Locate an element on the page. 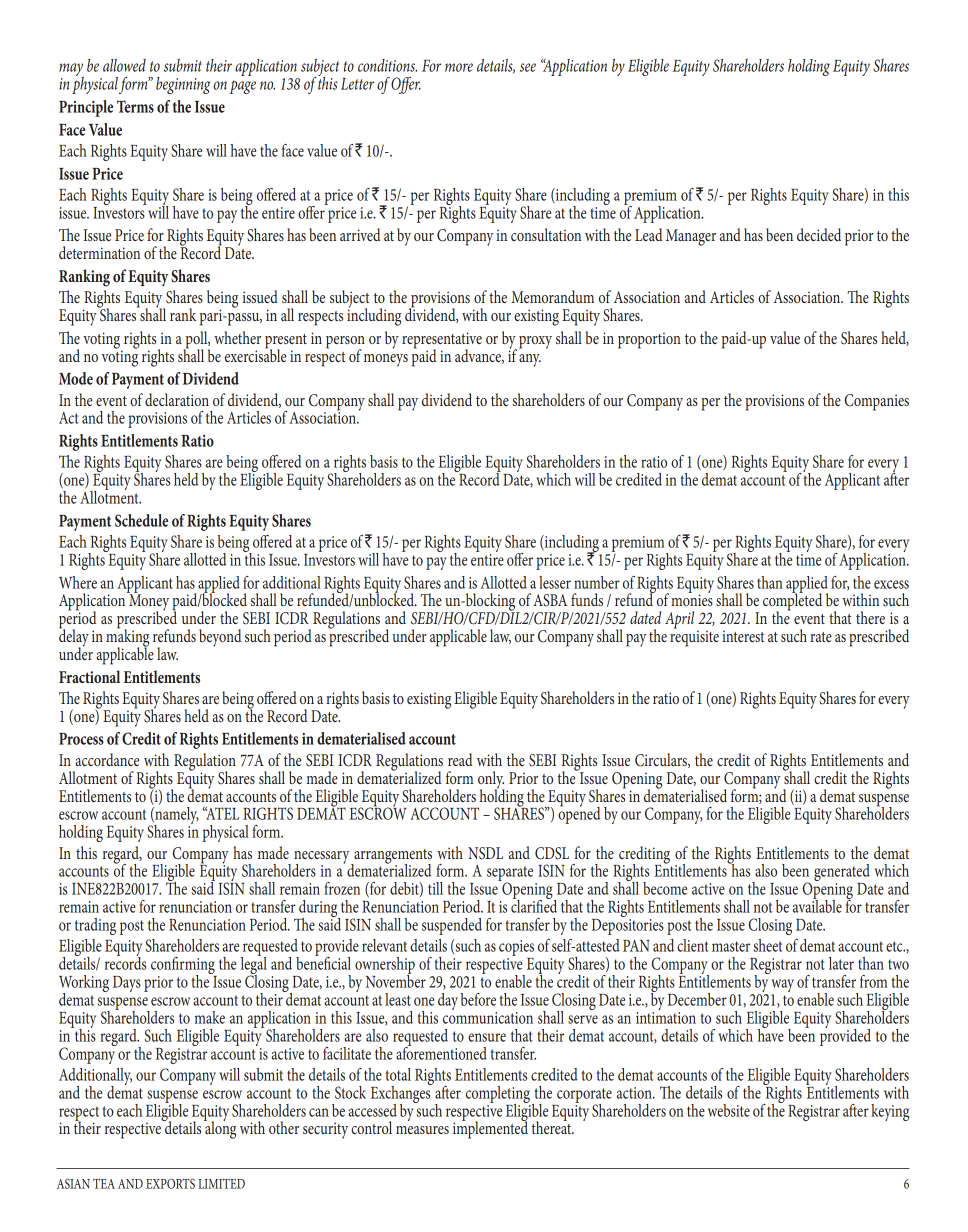 This page has width=968, height=1232. completed is located at coordinates (792, 602).
